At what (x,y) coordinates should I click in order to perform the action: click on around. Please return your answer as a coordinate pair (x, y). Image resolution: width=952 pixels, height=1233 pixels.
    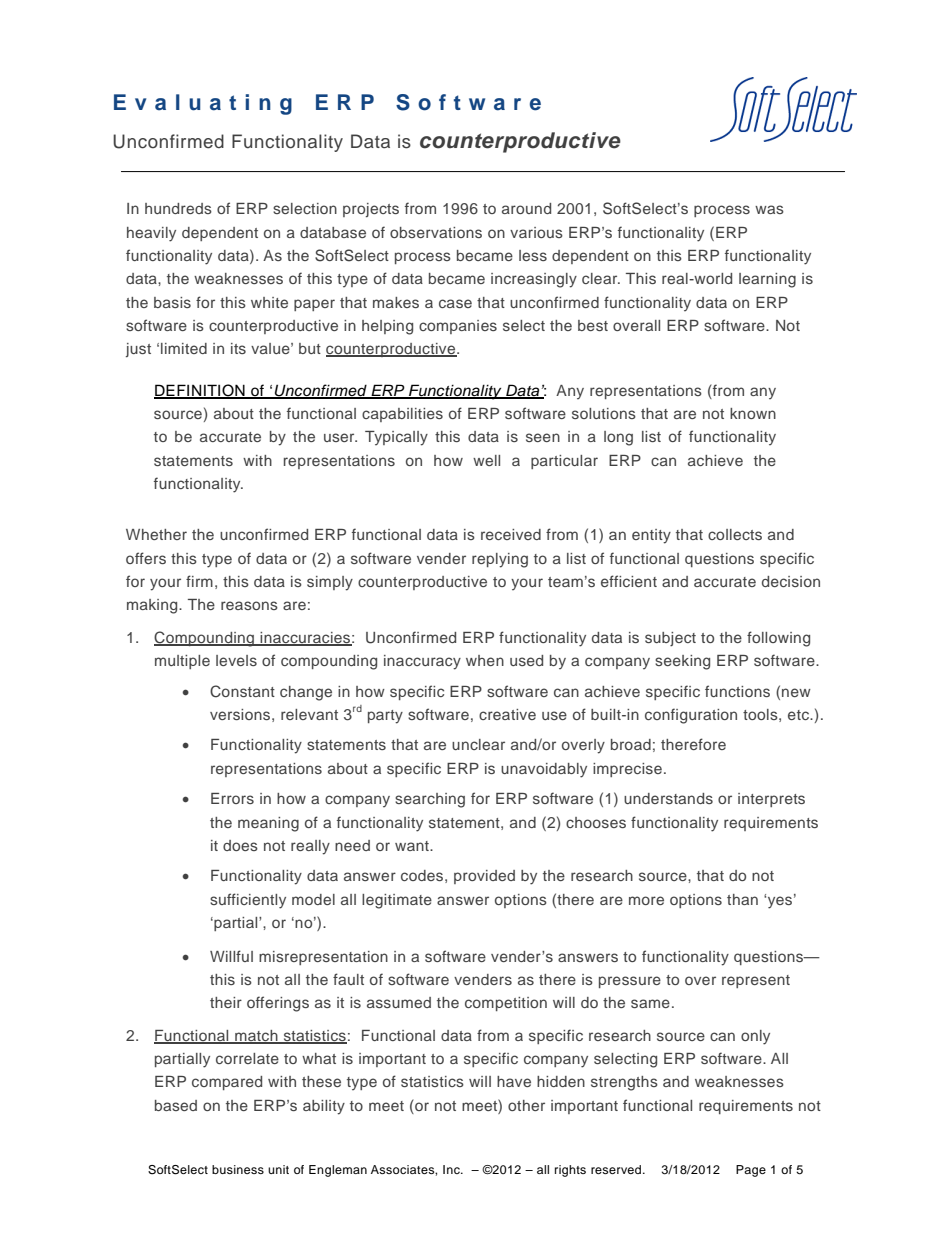
    Looking at the image, I should click on (526, 208).
